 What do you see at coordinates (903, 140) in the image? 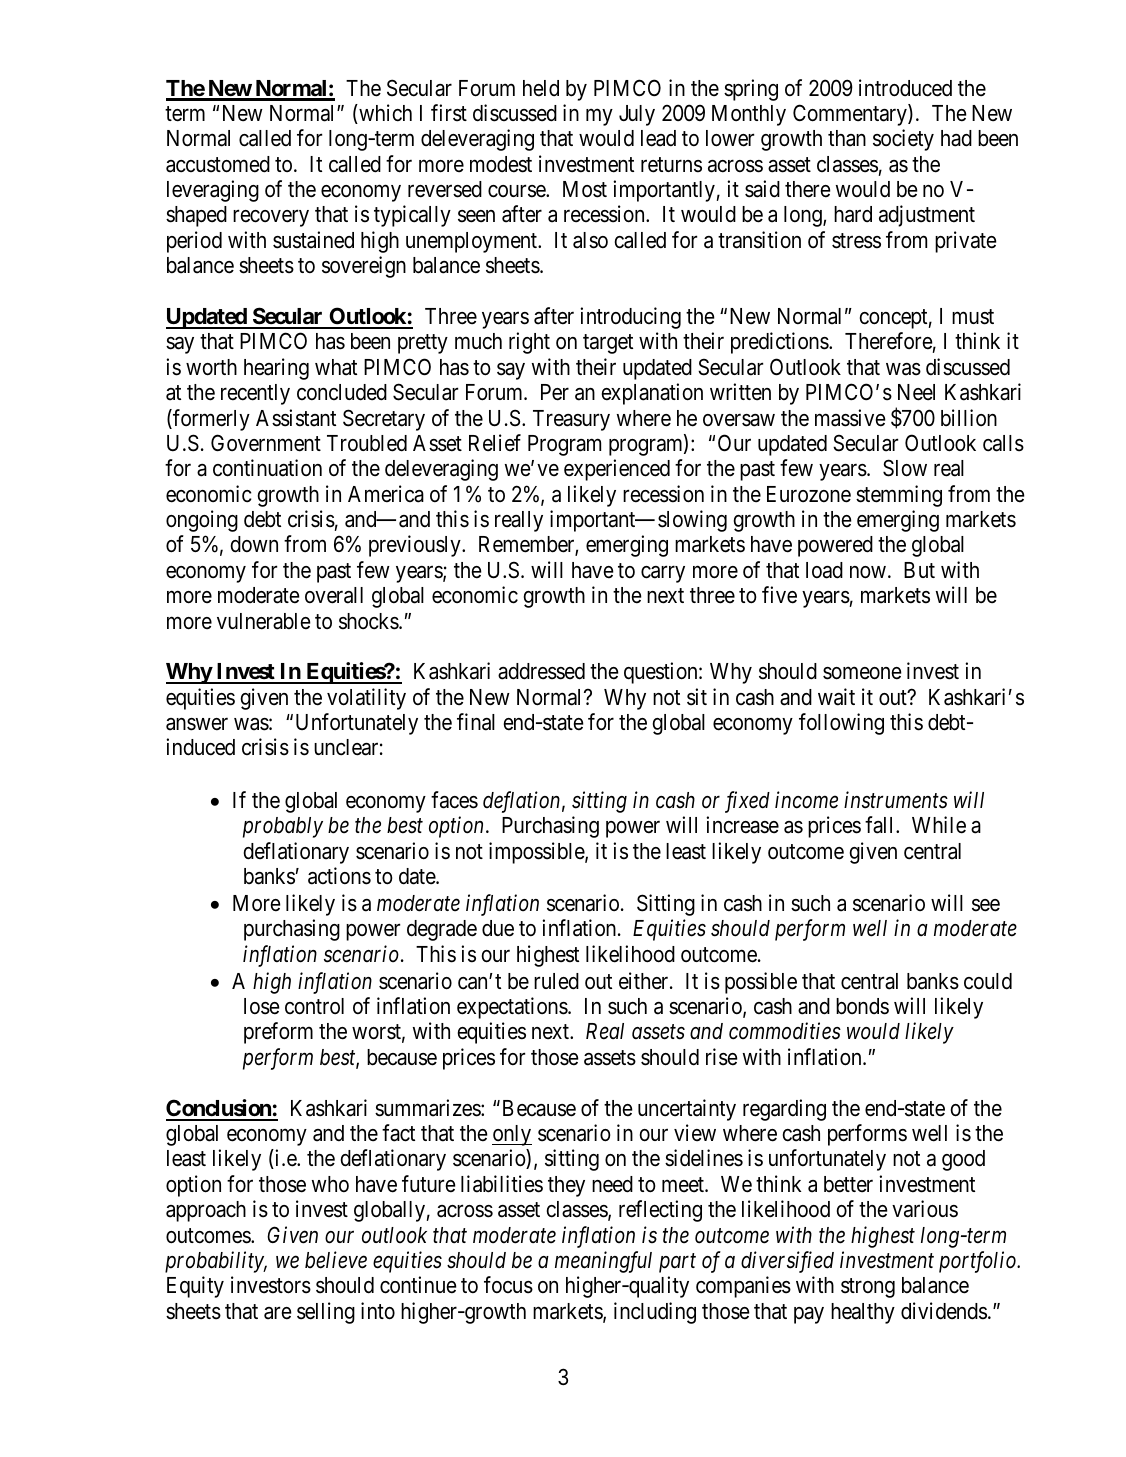
I see `society` at bounding box center [903, 140].
